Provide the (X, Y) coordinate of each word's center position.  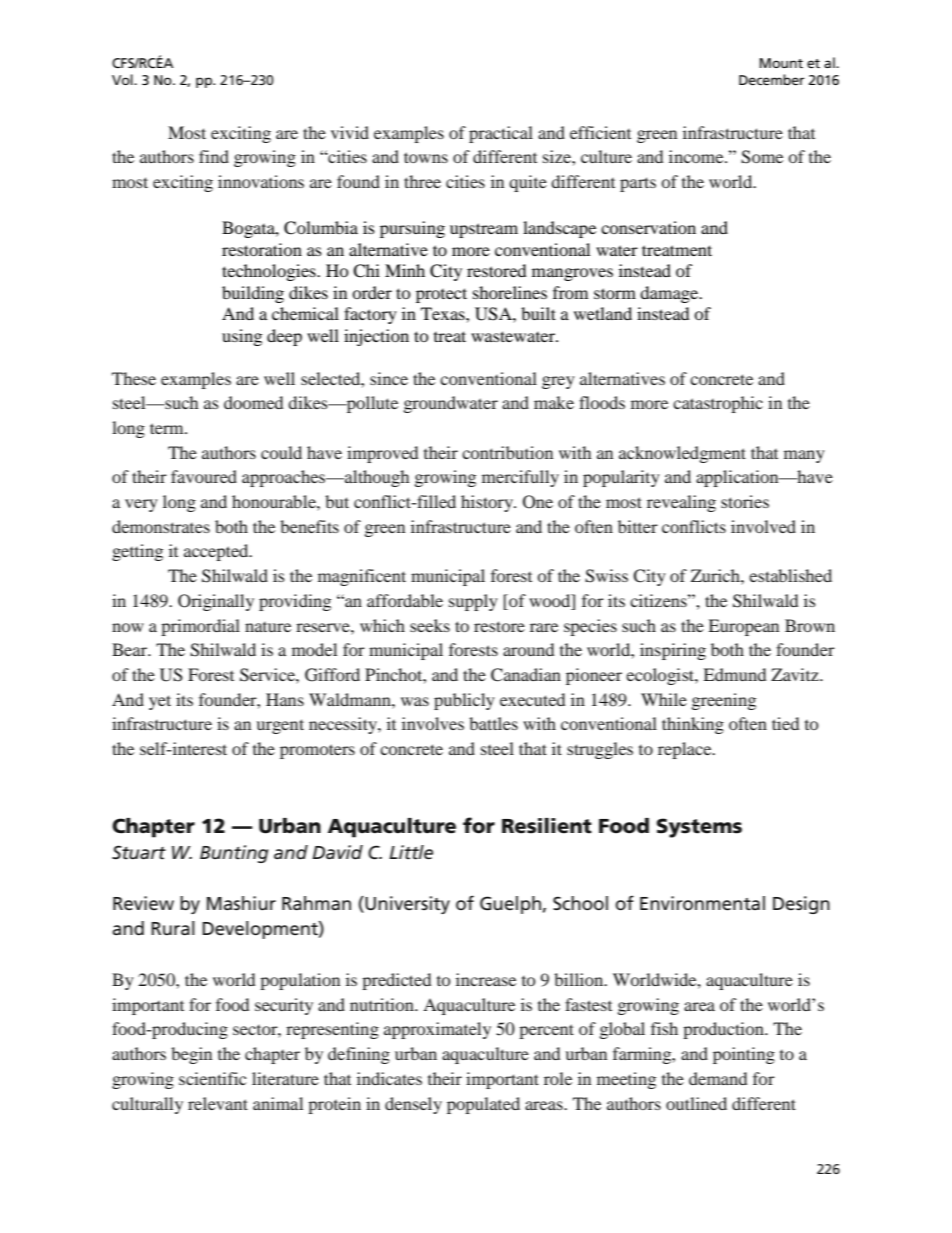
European (743, 627)
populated (483, 1105)
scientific (212, 1078)
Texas (444, 313)
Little (411, 852)
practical (501, 134)
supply (473, 602)
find (214, 156)
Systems (699, 828)
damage (670, 294)
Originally (216, 602)
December (772, 79)
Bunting (234, 854)
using (242, 337)
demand (718, 1078)
